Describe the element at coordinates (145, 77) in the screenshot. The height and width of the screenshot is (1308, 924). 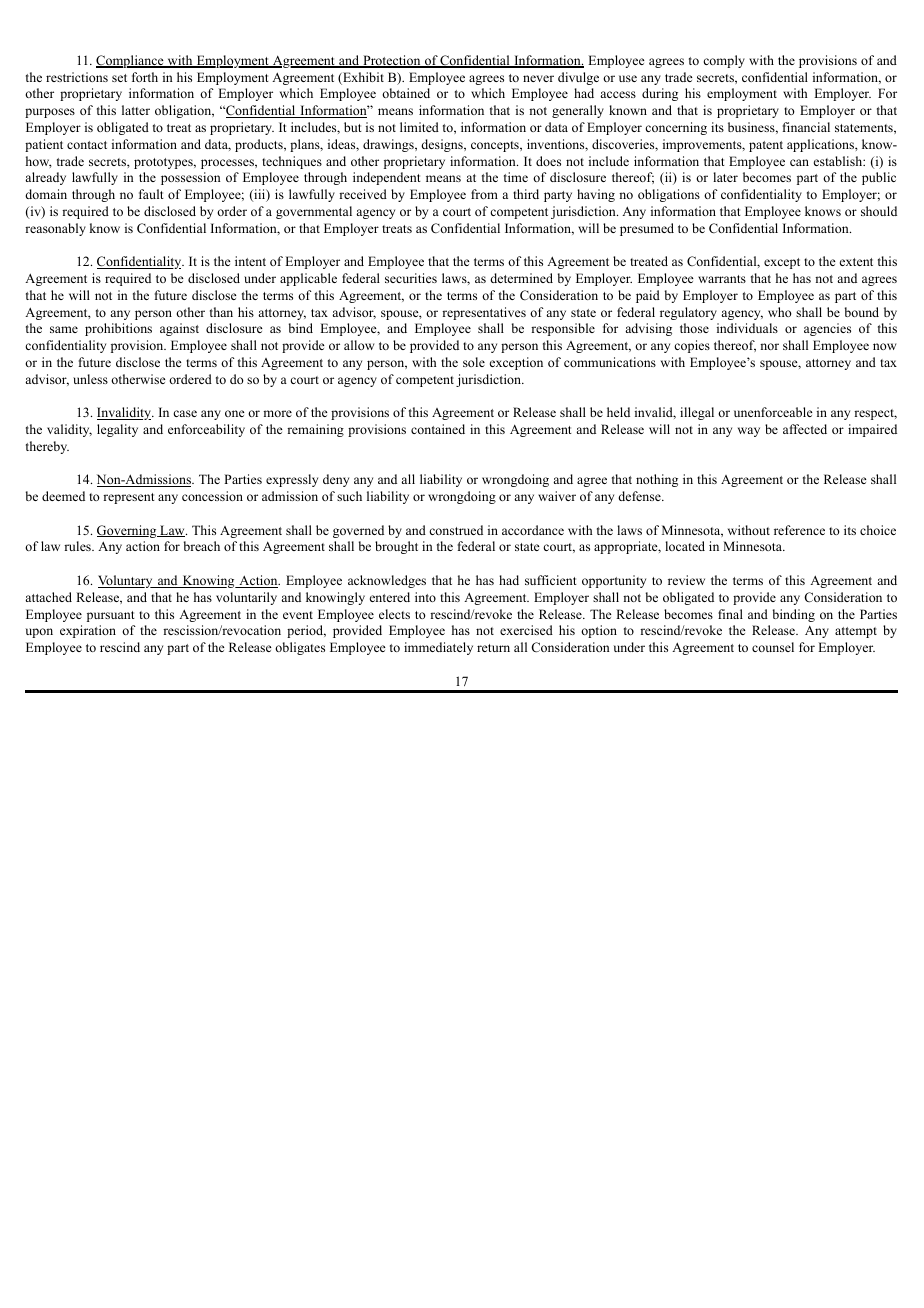
I see `forth` at that location.
